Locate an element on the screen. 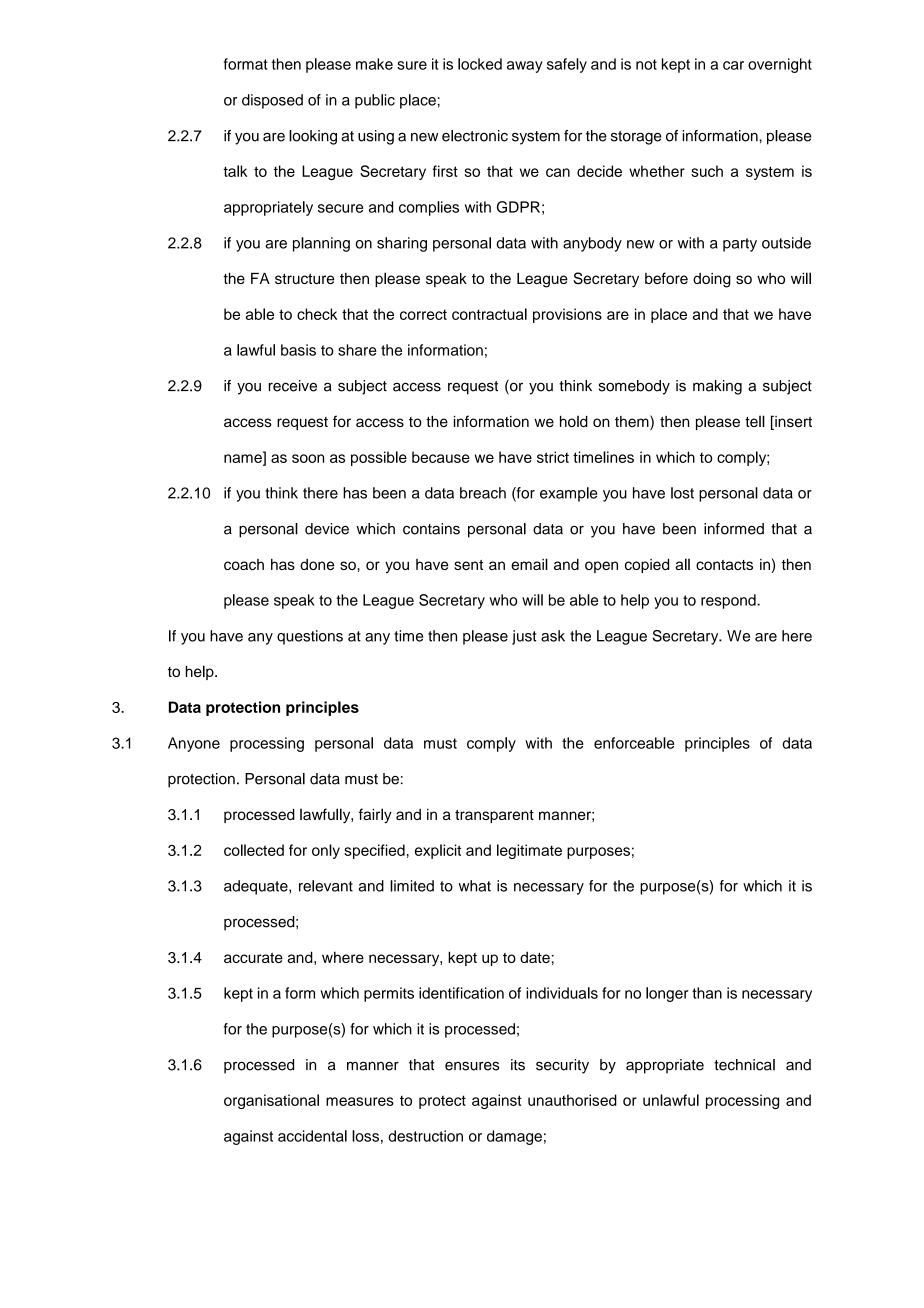 This screenshot has width=924, height=1308. soon is located at coordinates (308, 458).
